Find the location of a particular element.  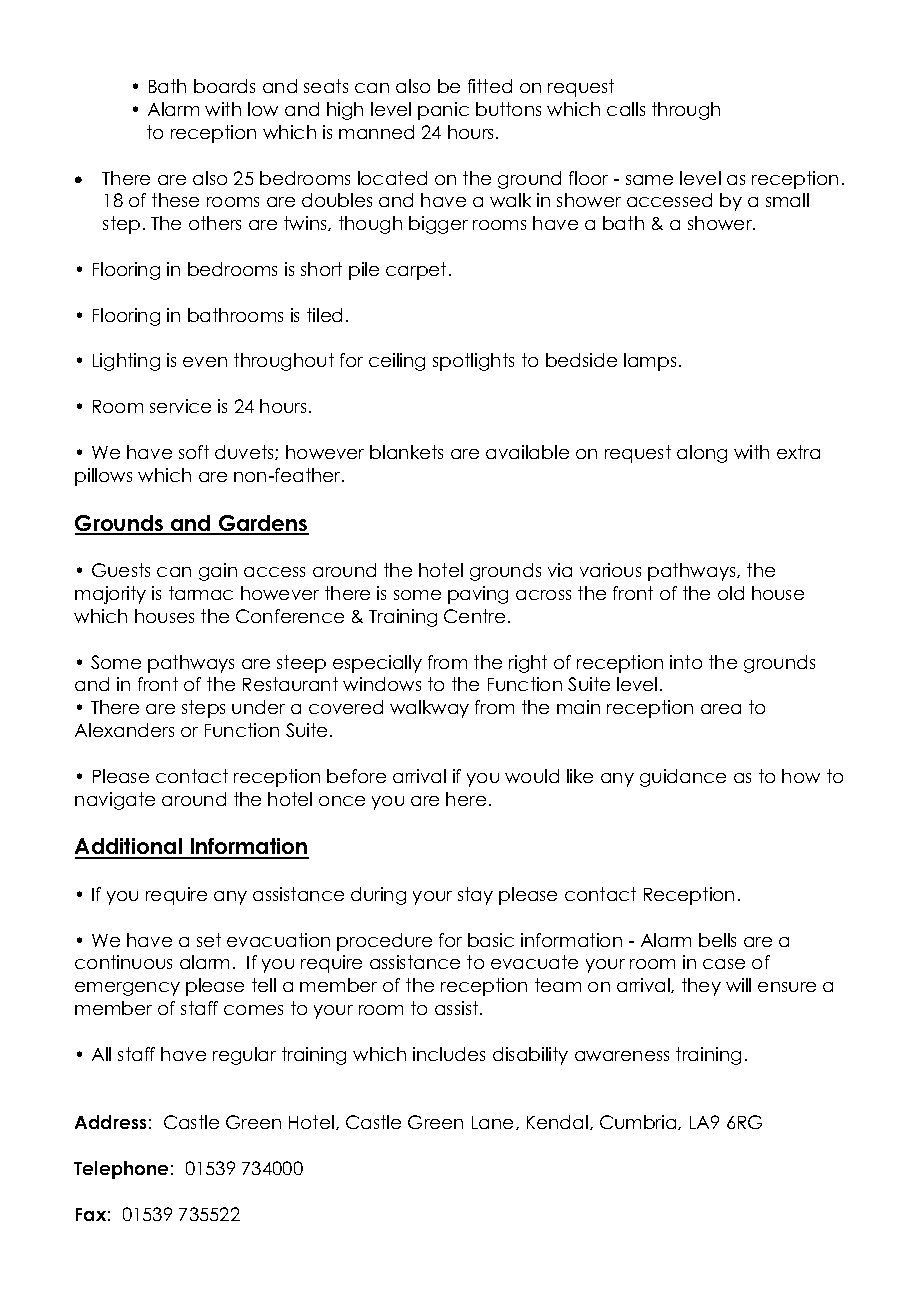

panic is located at coordinates (443, 111).
